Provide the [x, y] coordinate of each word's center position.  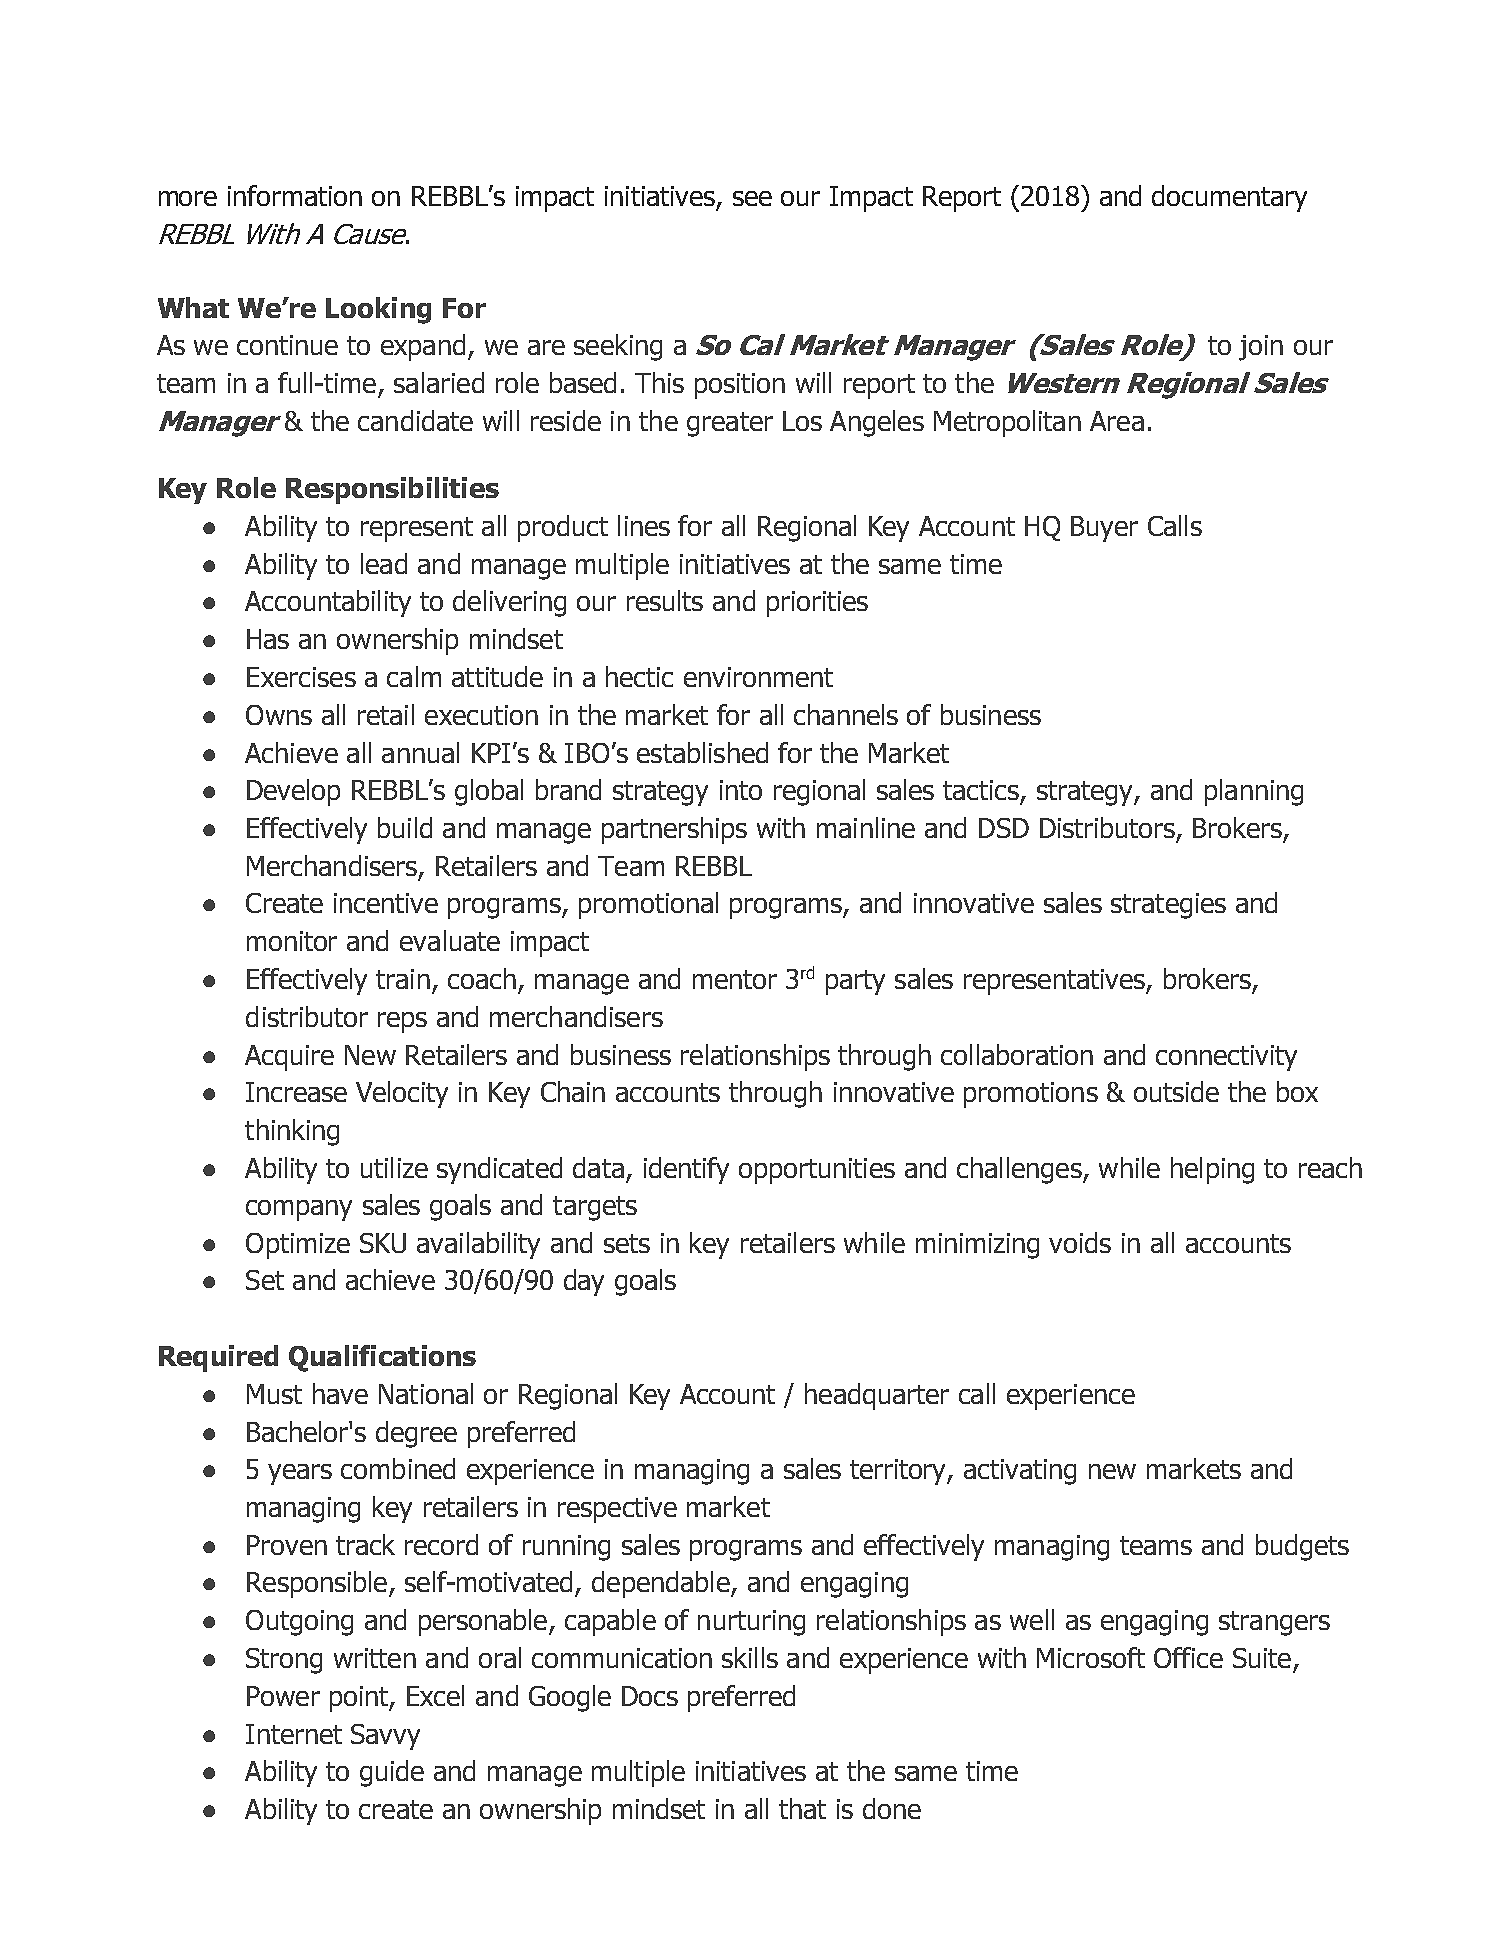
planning [1254, 792]
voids [1080, 1242]
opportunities [817, 1171]
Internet [294, 1734]
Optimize [298, 1246]
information [295, 195]
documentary [1229, 198]
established [702, 752]
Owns [279, 715]
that [802, 1808]
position [740, 386]
